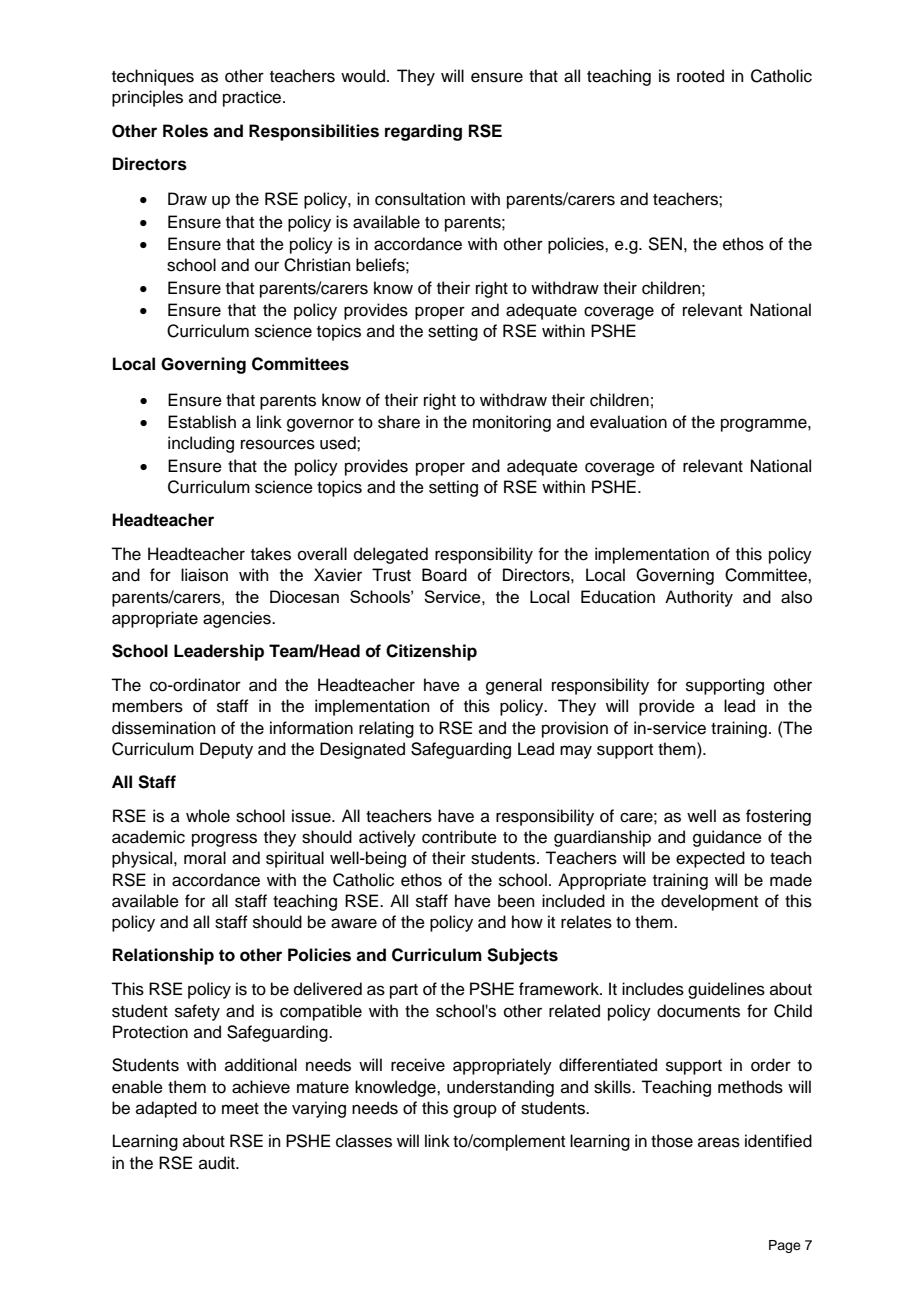 This screenshot has width=924, height=1308. Describe the element at coordinates (727, 838) in the screenshot. I see `guidance` at that location.
